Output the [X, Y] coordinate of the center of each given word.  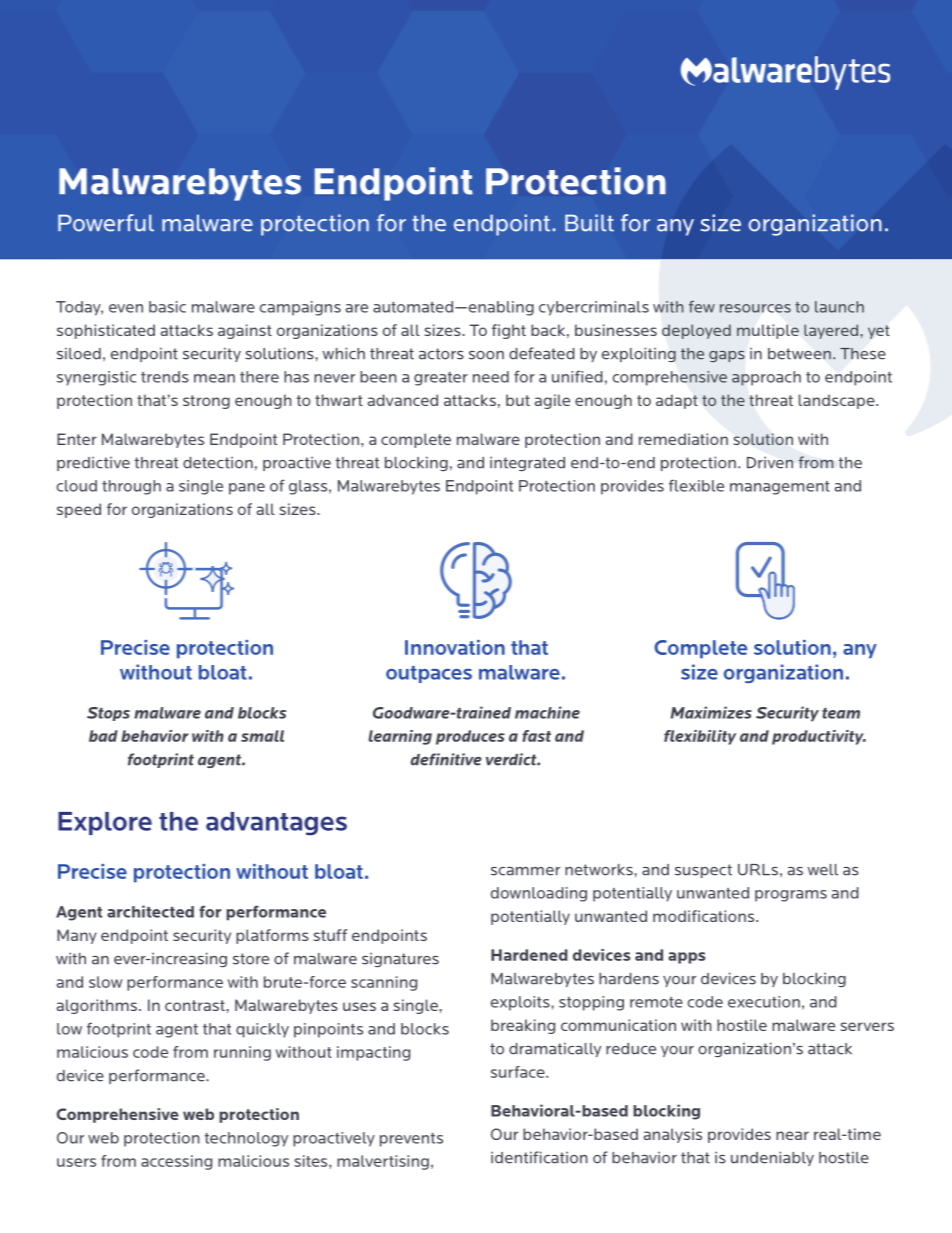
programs [791, 896]
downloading [539, 894]
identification [539, 1157]
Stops [108, 714]
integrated [527, 463]
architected [150, 911]
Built [589, 223]
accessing [176, 1162]
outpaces [429, 674]
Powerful [106, 223]
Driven [770, 462]
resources [755, 308]
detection [218, 462]
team [841, 713]
